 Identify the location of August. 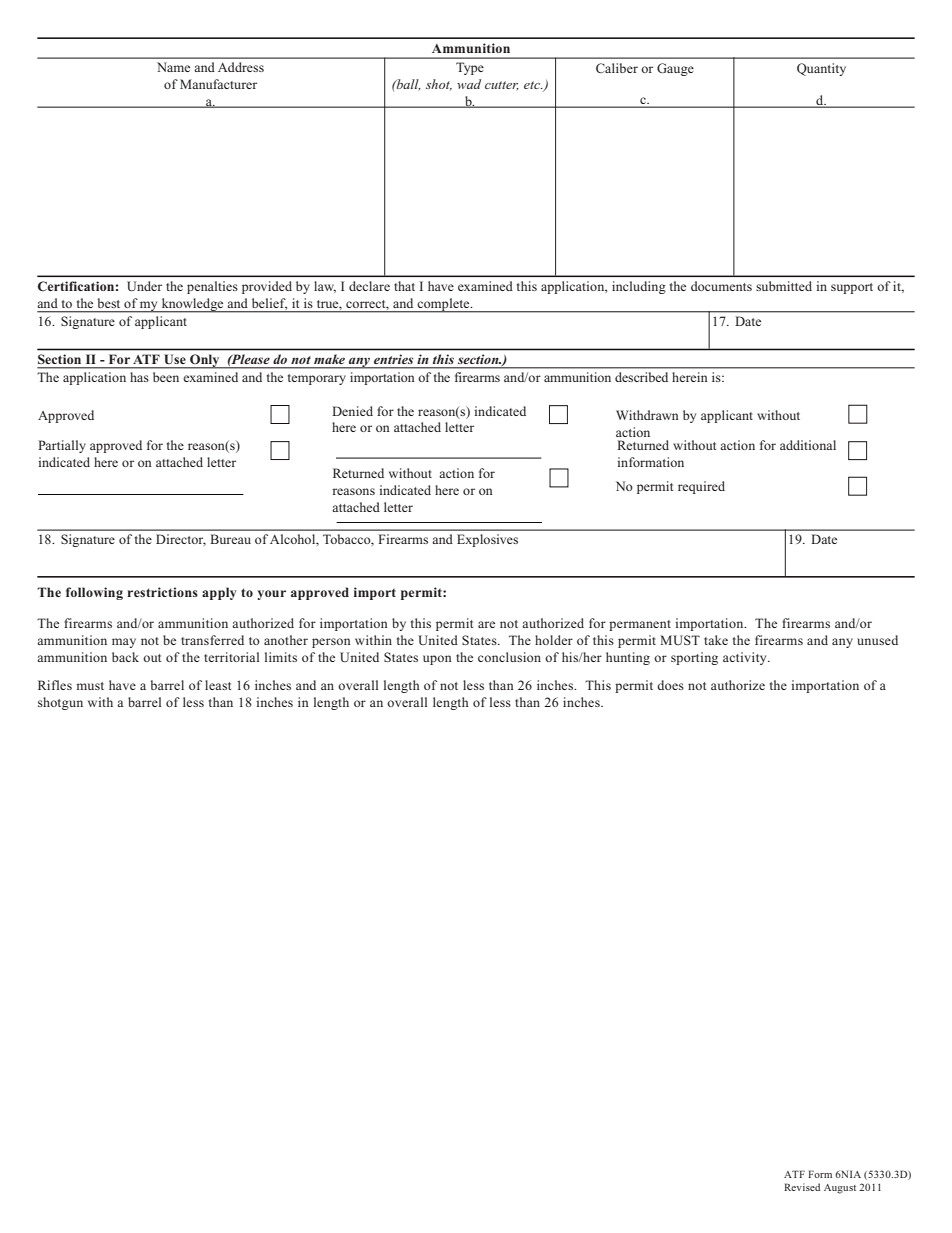
(840, 1189).
